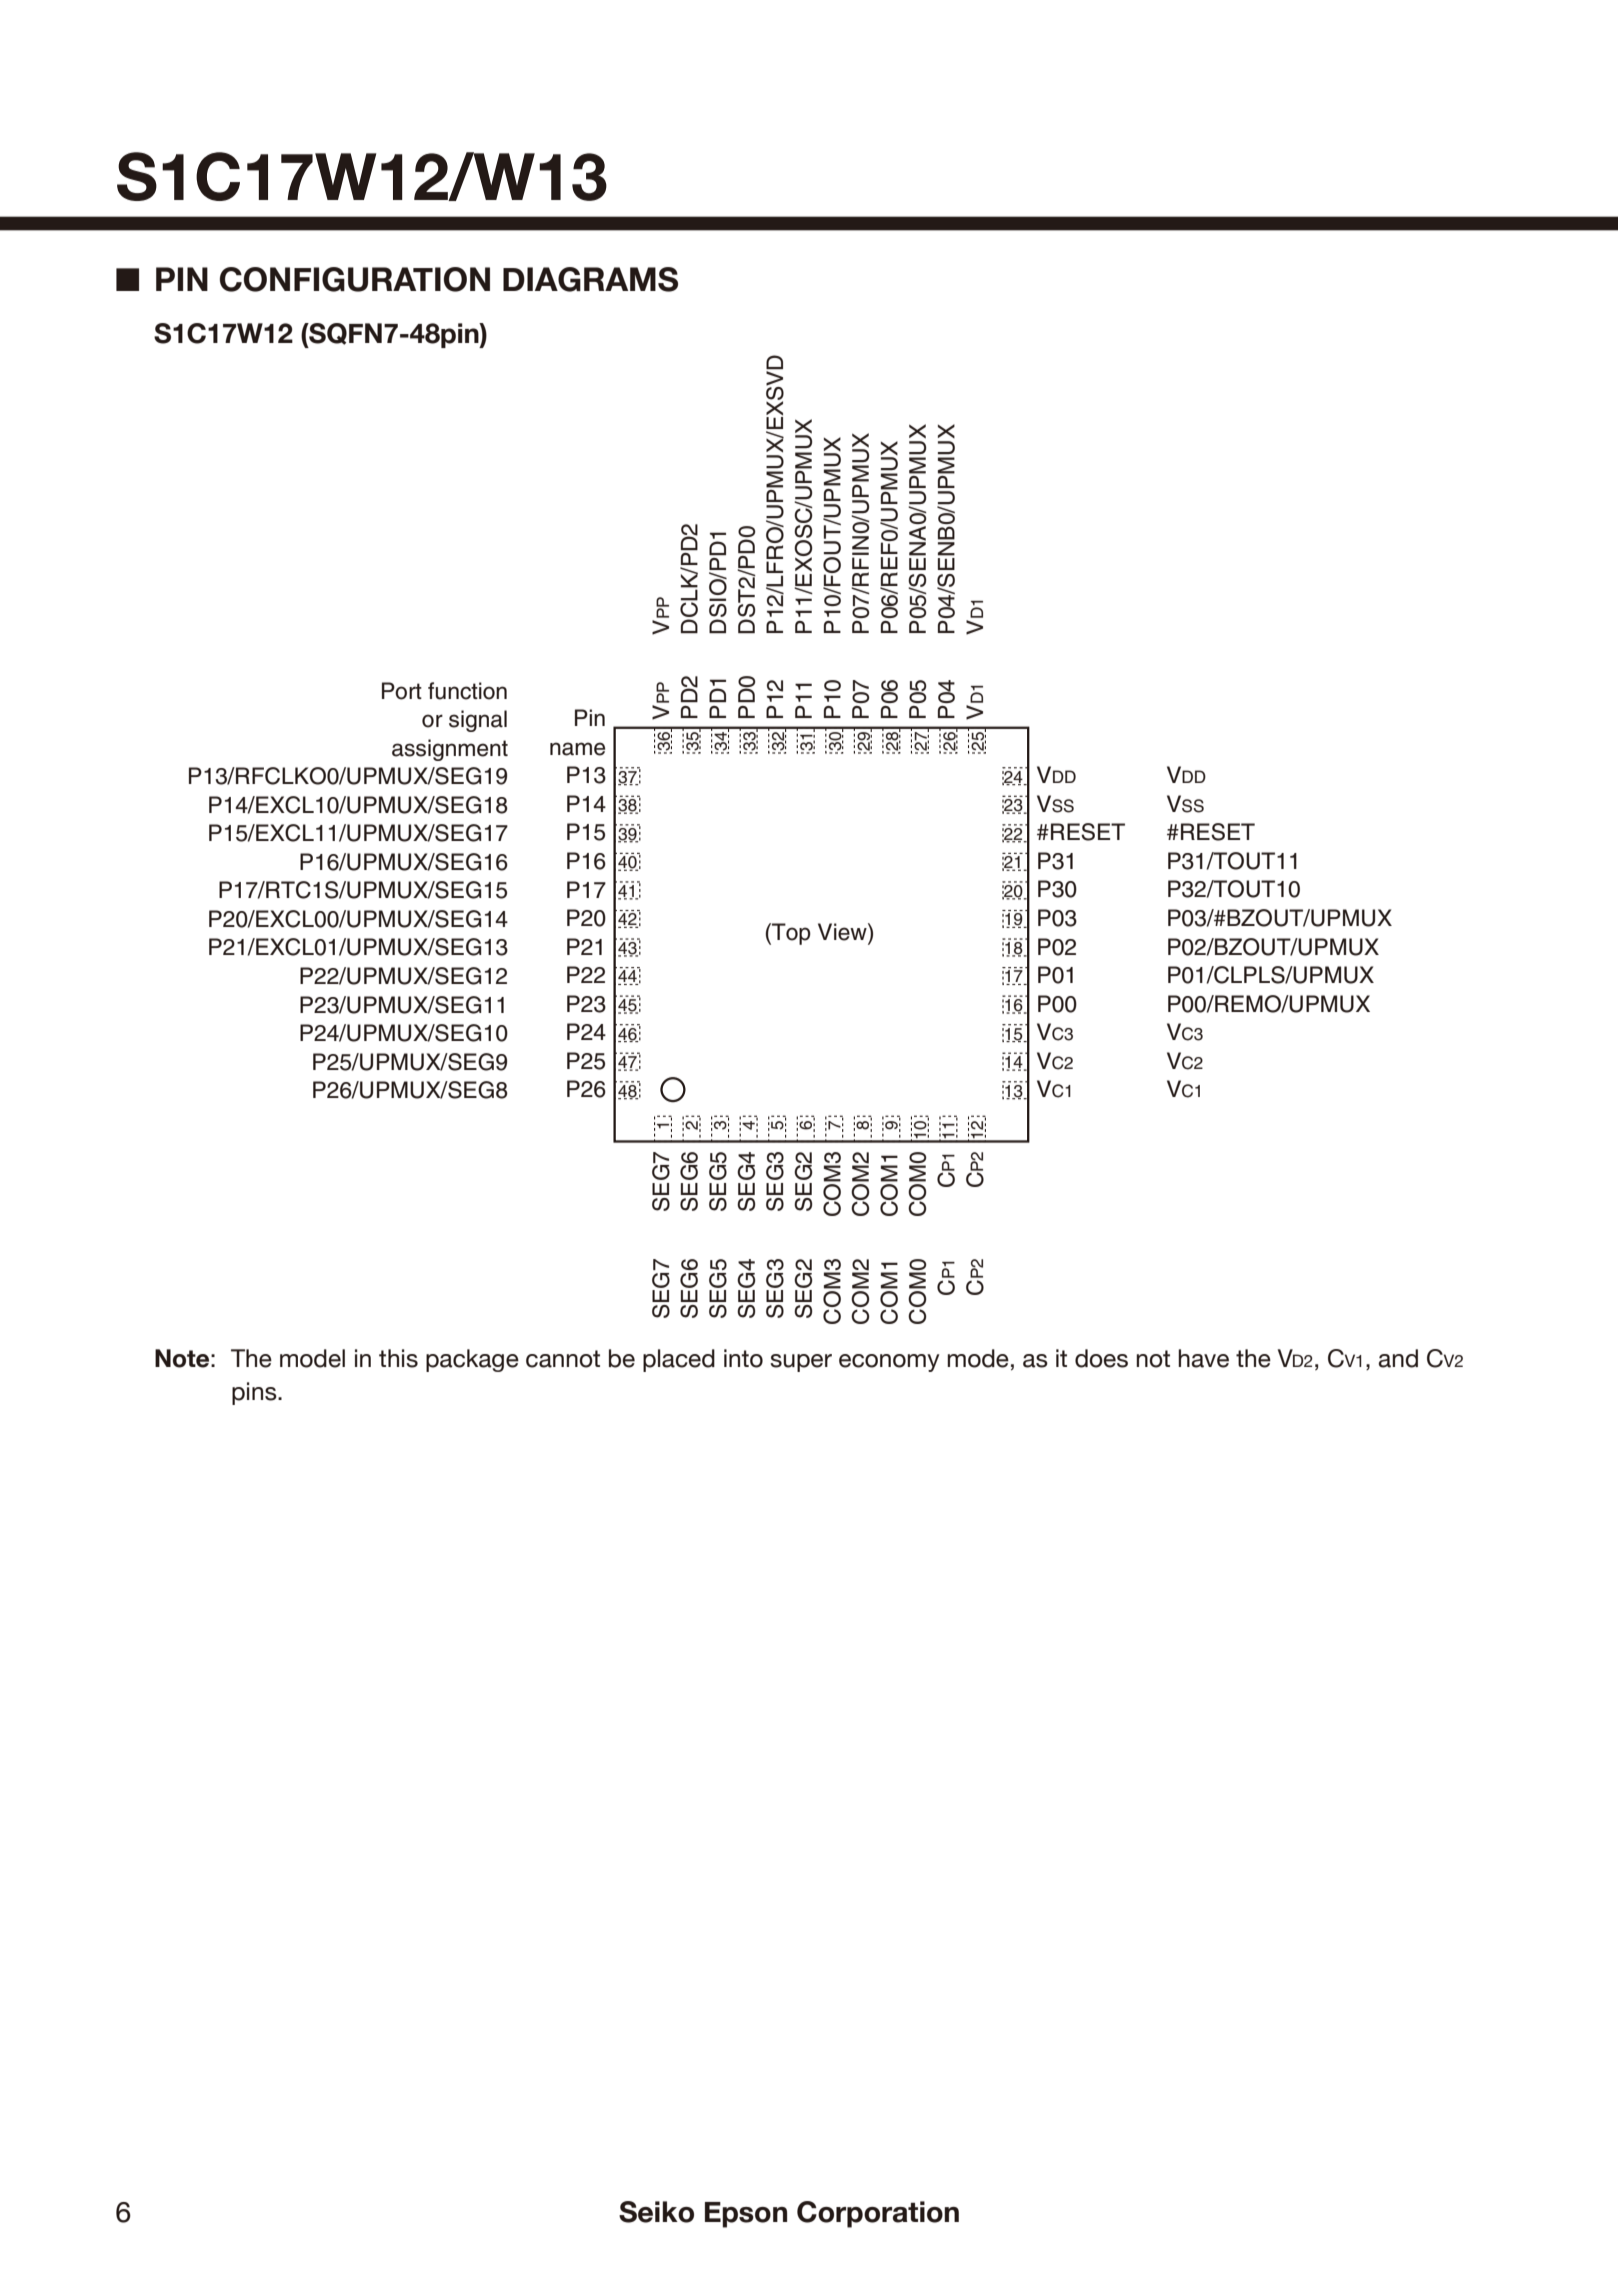 This screenshot has height=2289, width=1618. I want to click on CONFIGURATION, so click(355, 279).
